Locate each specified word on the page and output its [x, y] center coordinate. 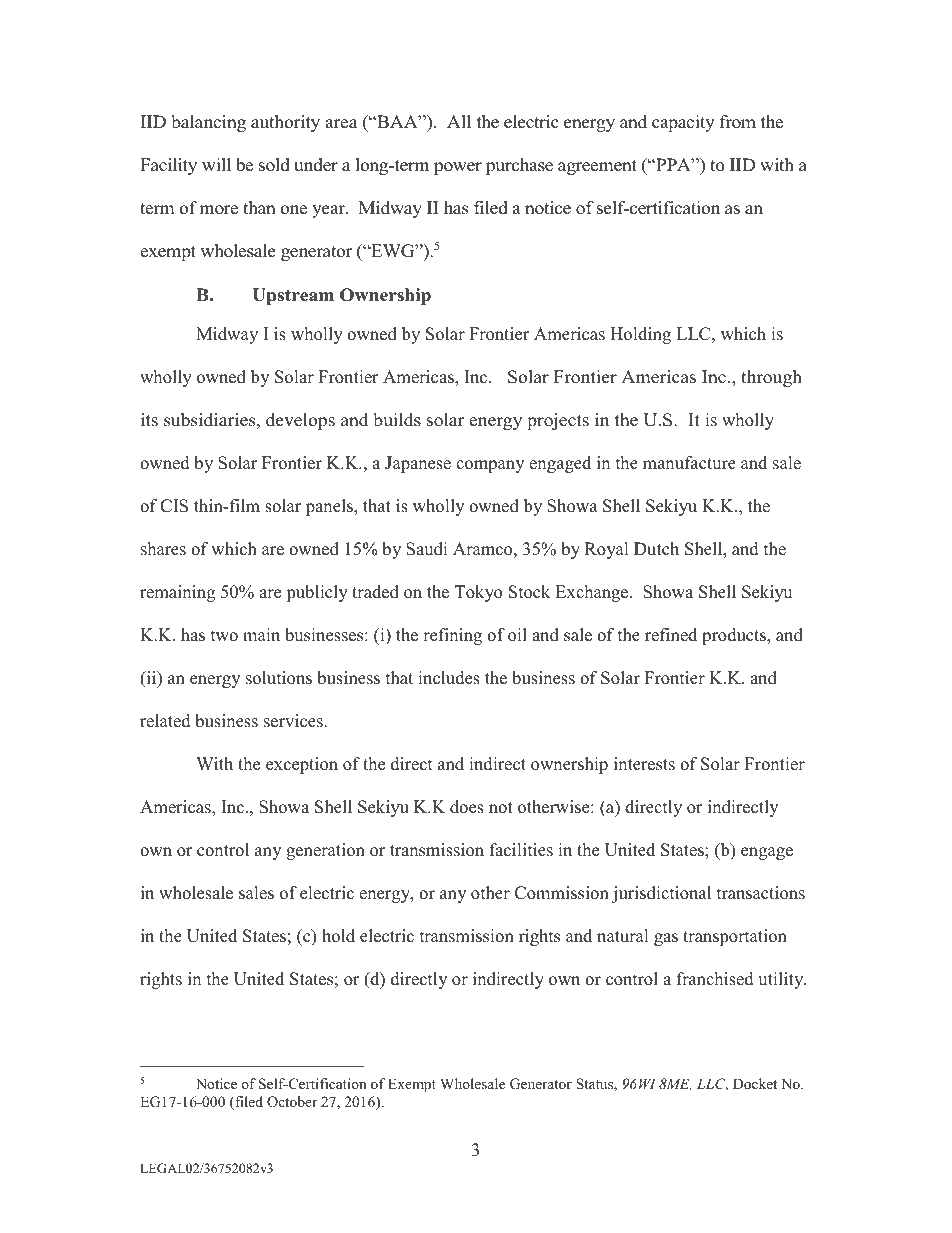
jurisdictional [661, 894]
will [216, 164]
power [458, 168]
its [149, 420]
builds [397, 420]
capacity [683, 123]
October [292, 1102]
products [735, 636]
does [467, 807]
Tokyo [478, 593]
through [771, 378]
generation [325, 851]
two [224, 636]
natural [623, 936]
